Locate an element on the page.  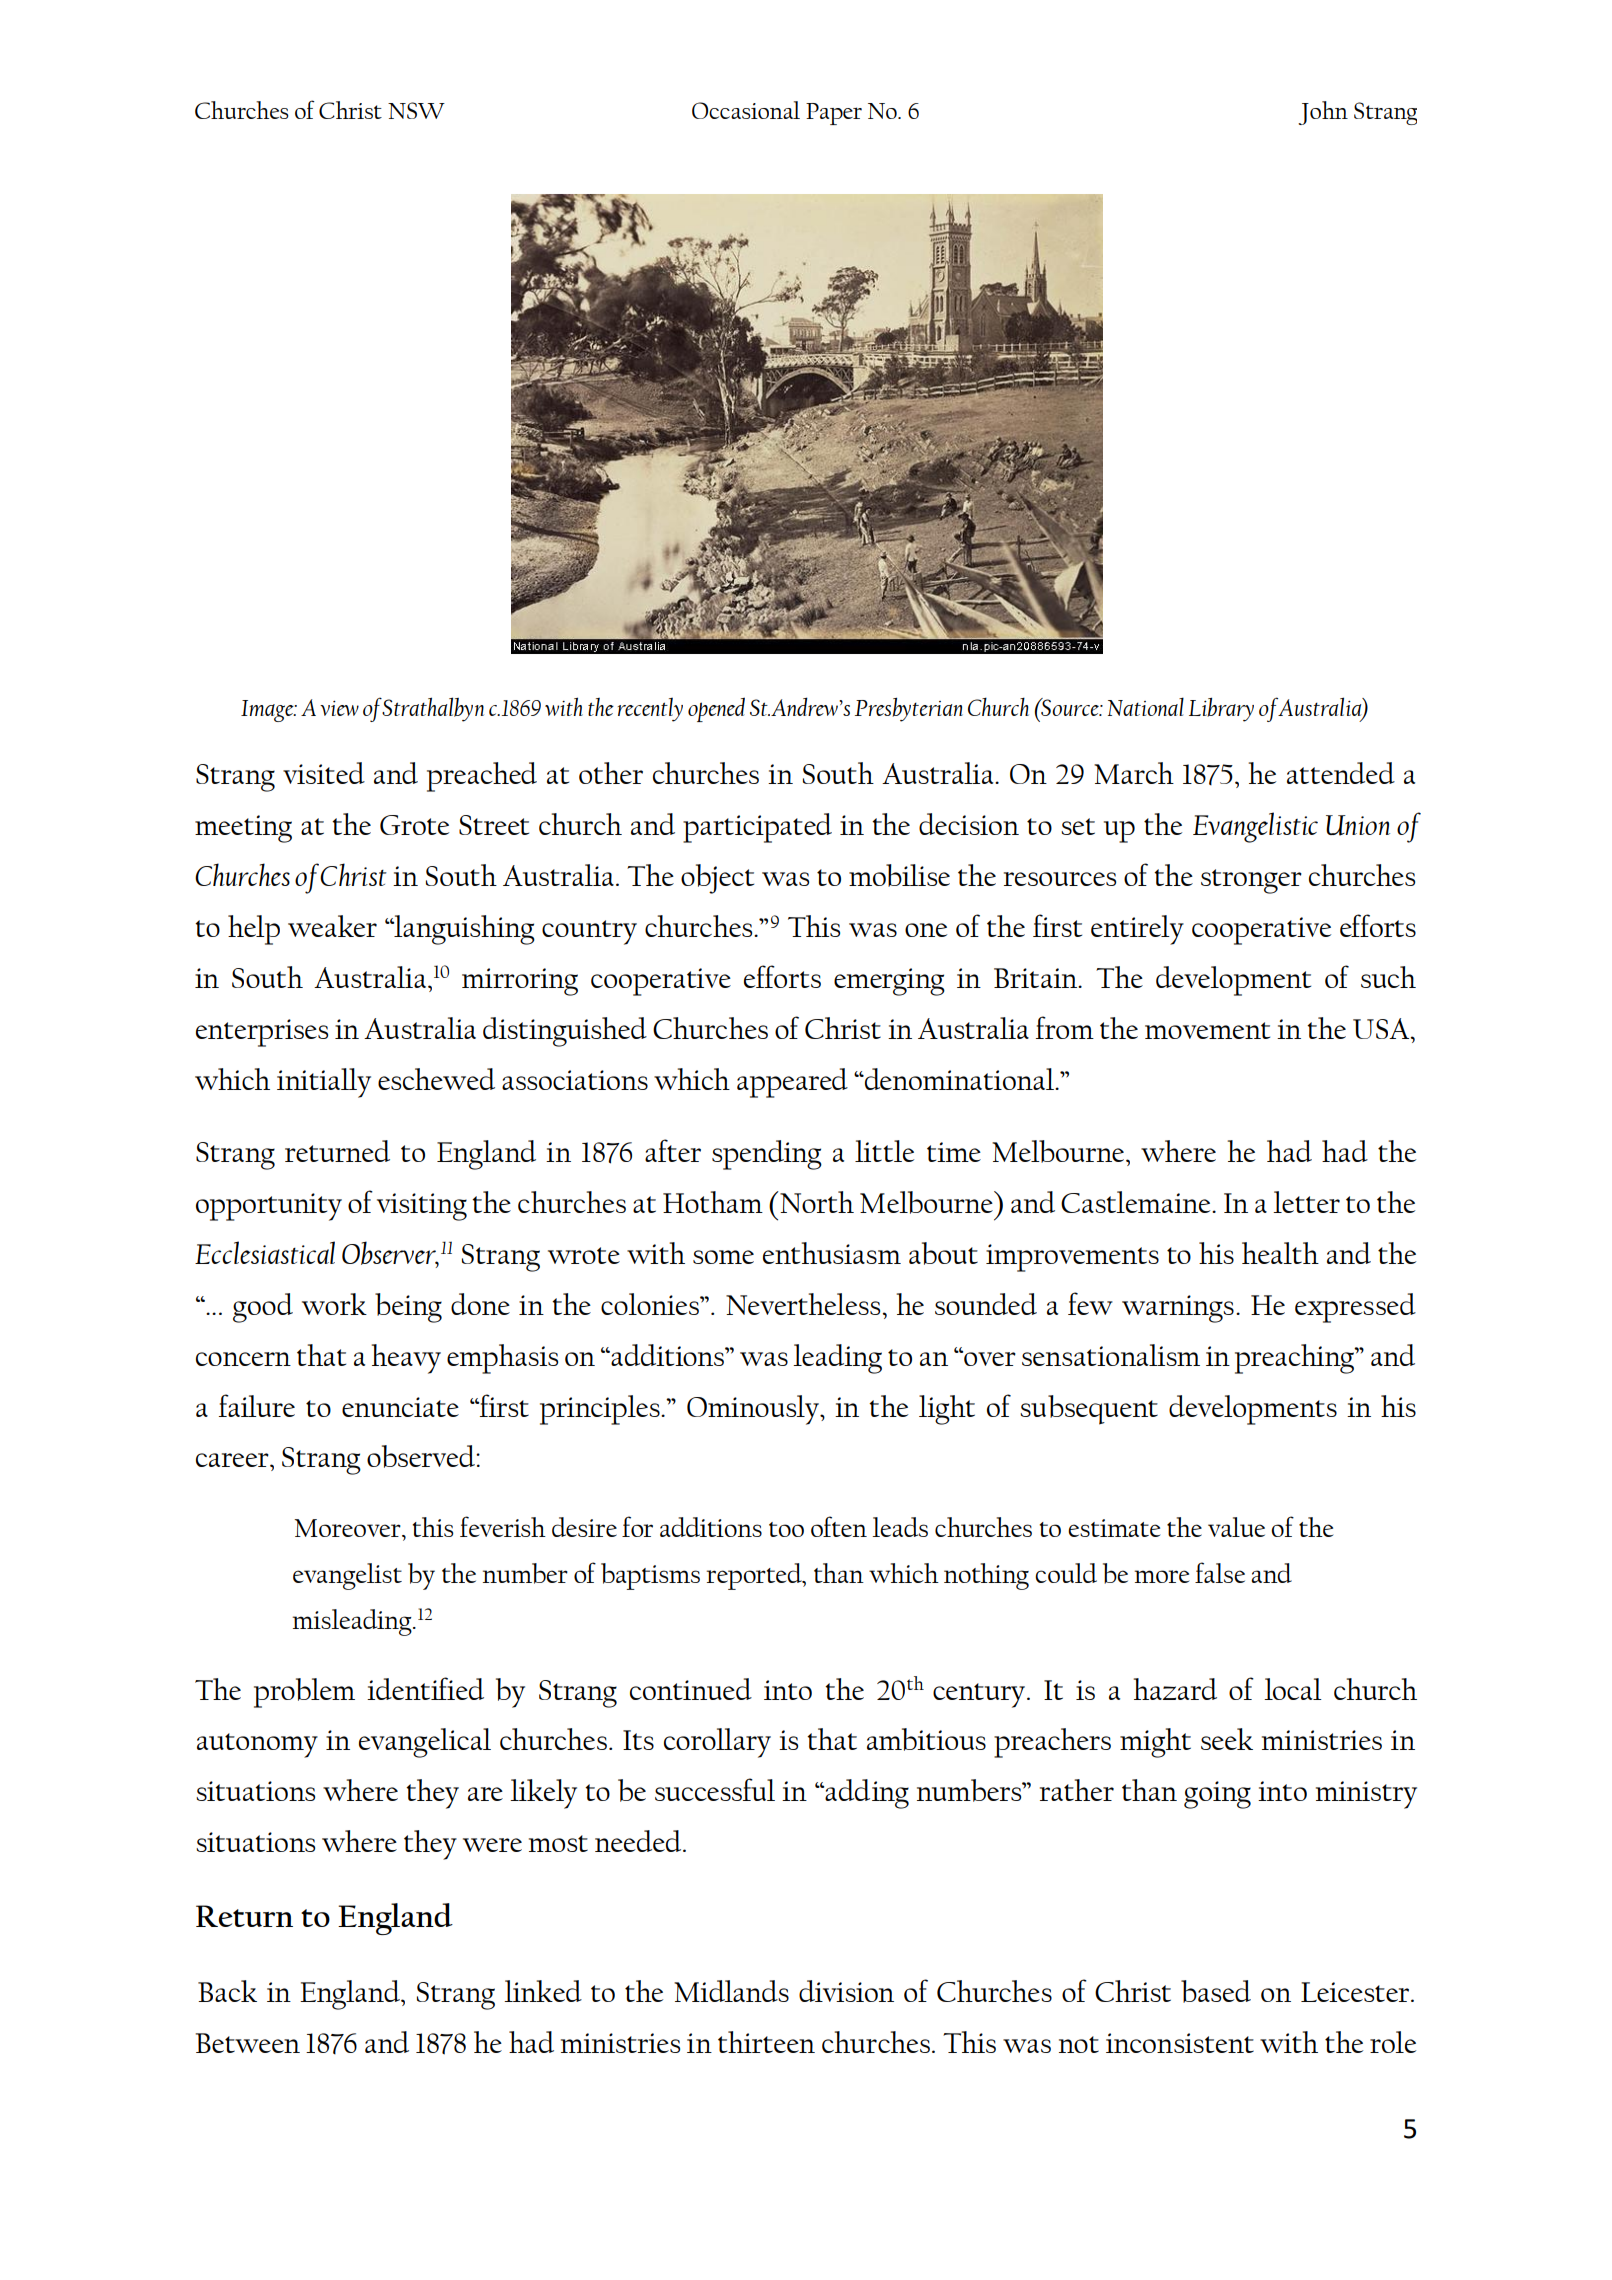
preaching is located at coordinates (1296, 1359).
